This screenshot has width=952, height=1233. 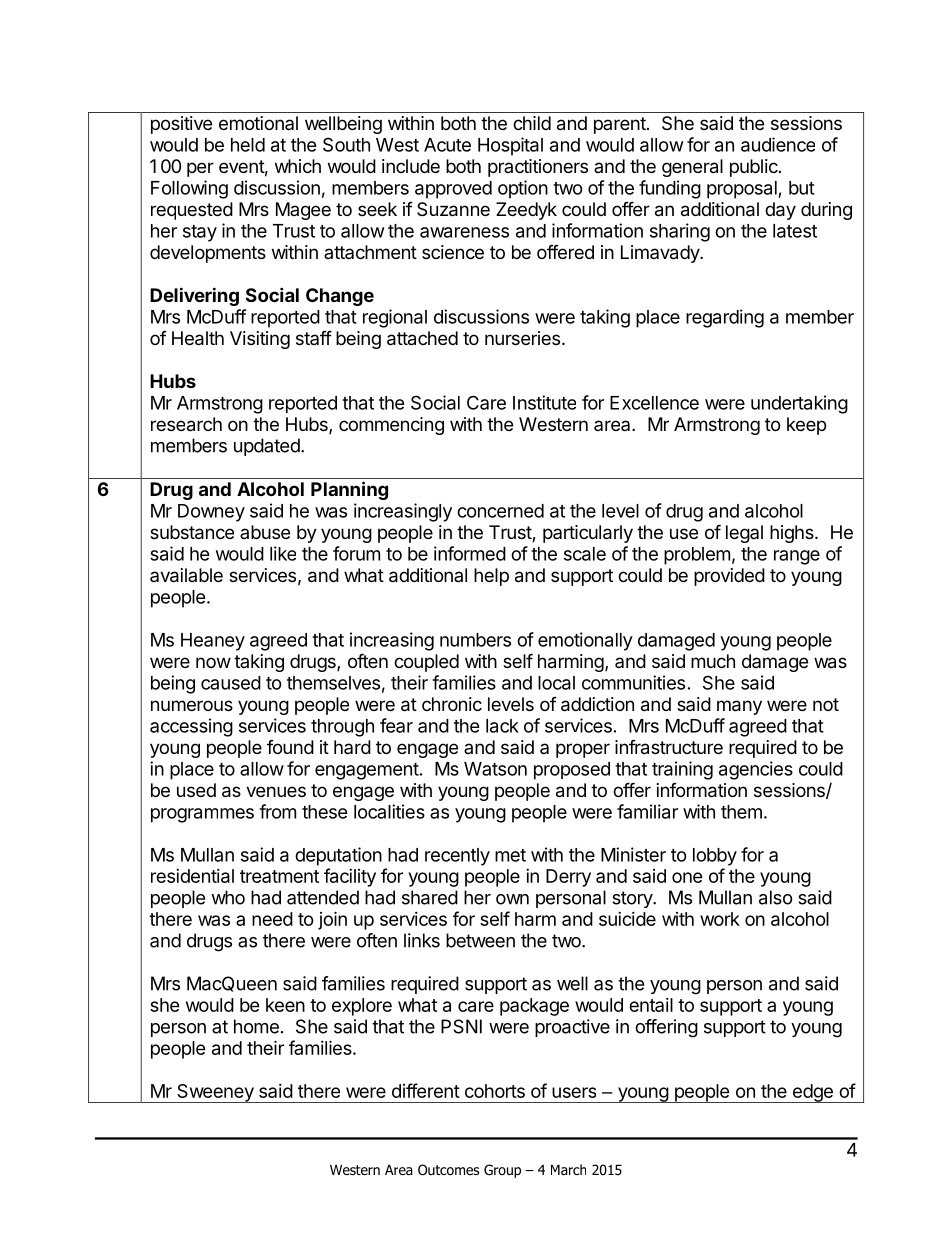 I want to click on Group, so click(x=502, y=1171).
